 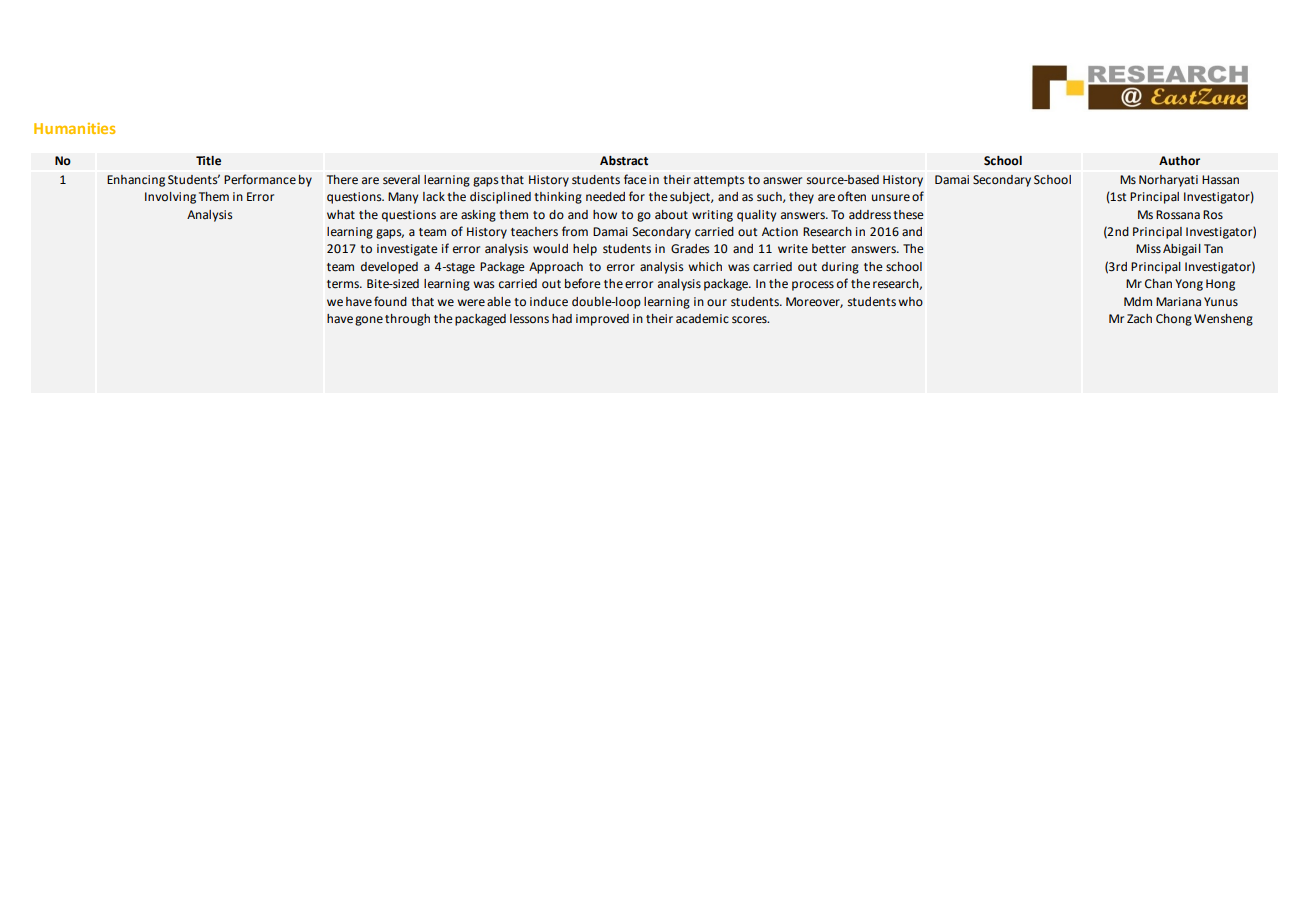 I want to click on Humanities, so click(x=75, y=128).
